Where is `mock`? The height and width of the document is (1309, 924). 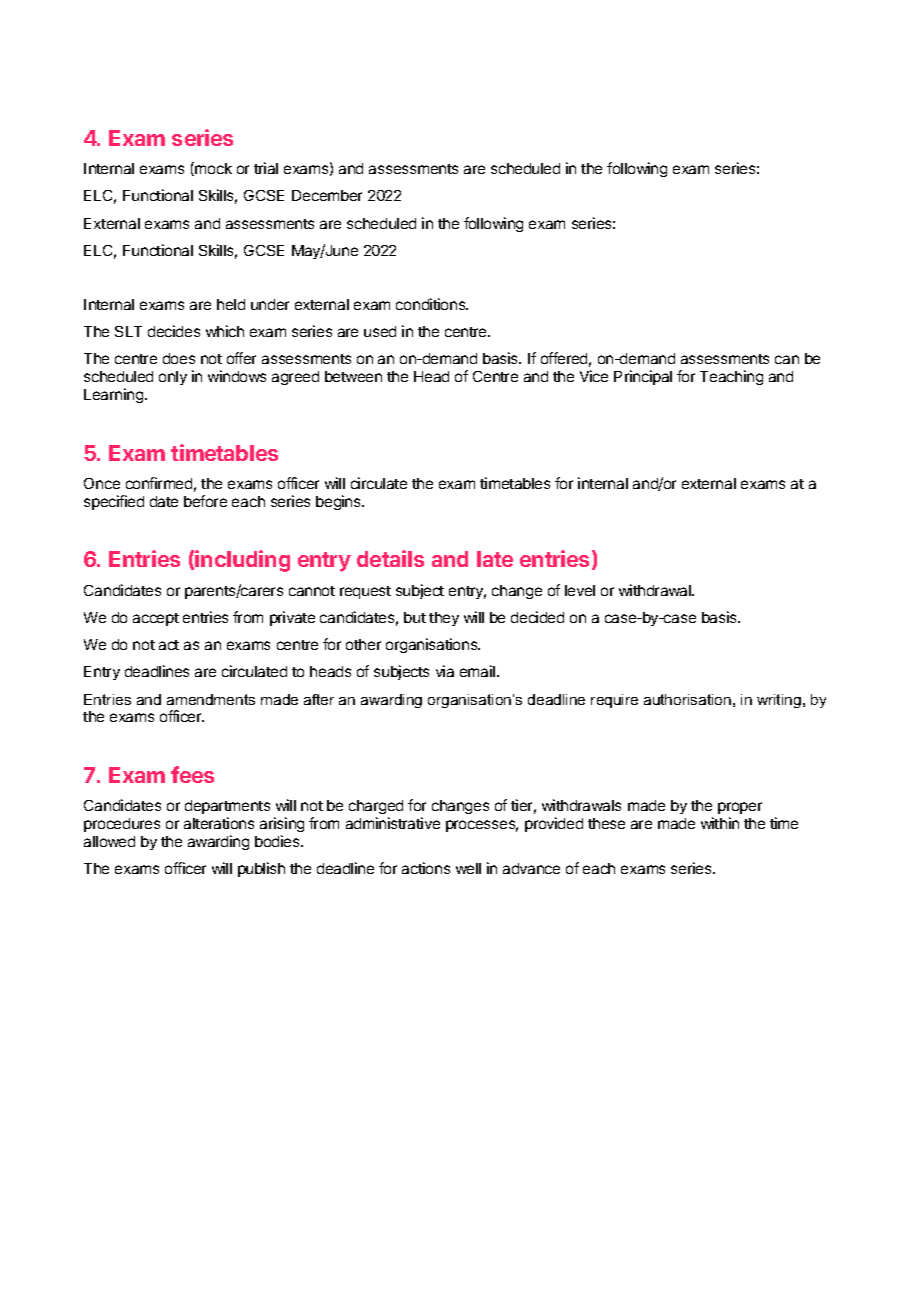 mock is located at coordinates (212, 169).
